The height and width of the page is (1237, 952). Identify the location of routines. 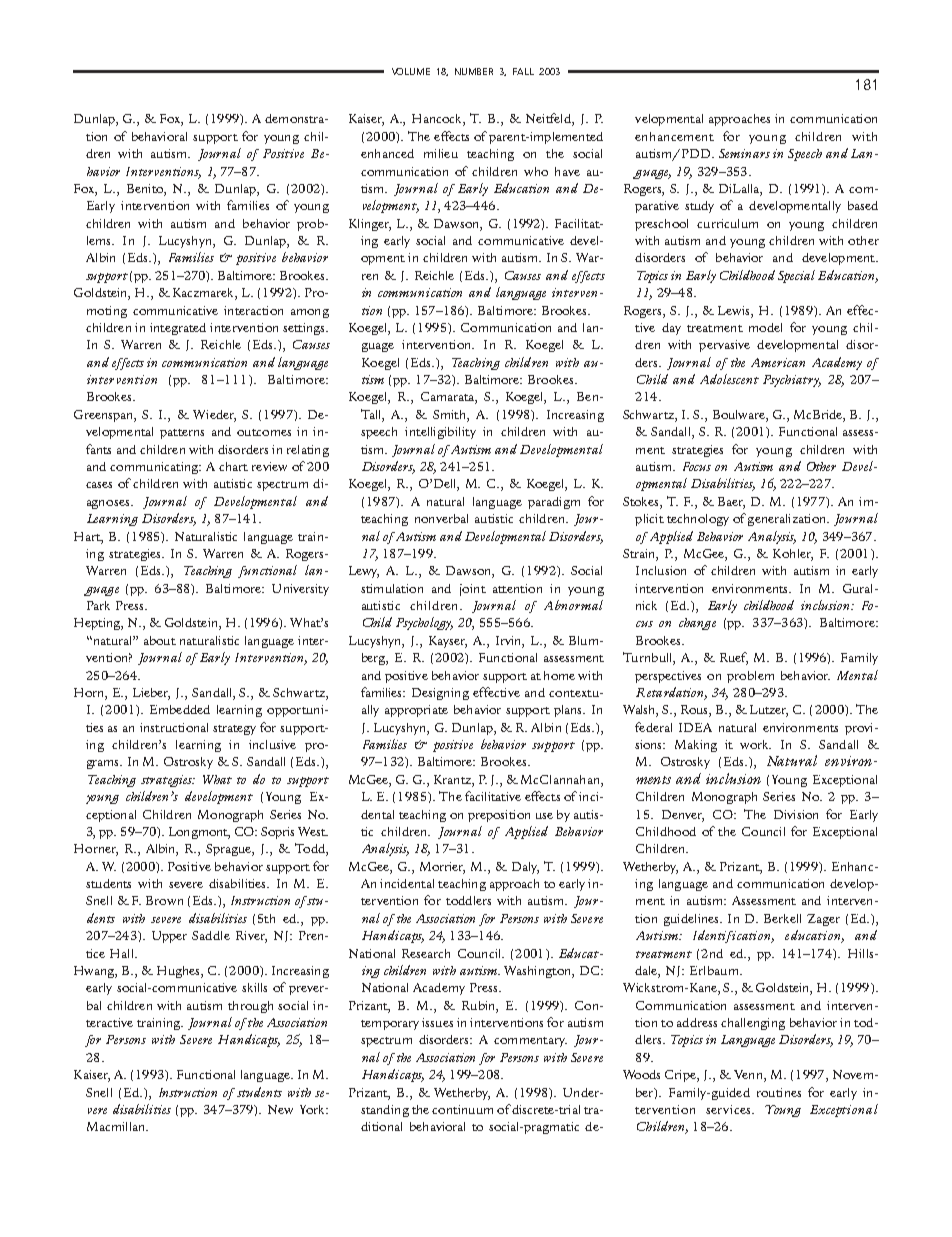
(779, 1092).
